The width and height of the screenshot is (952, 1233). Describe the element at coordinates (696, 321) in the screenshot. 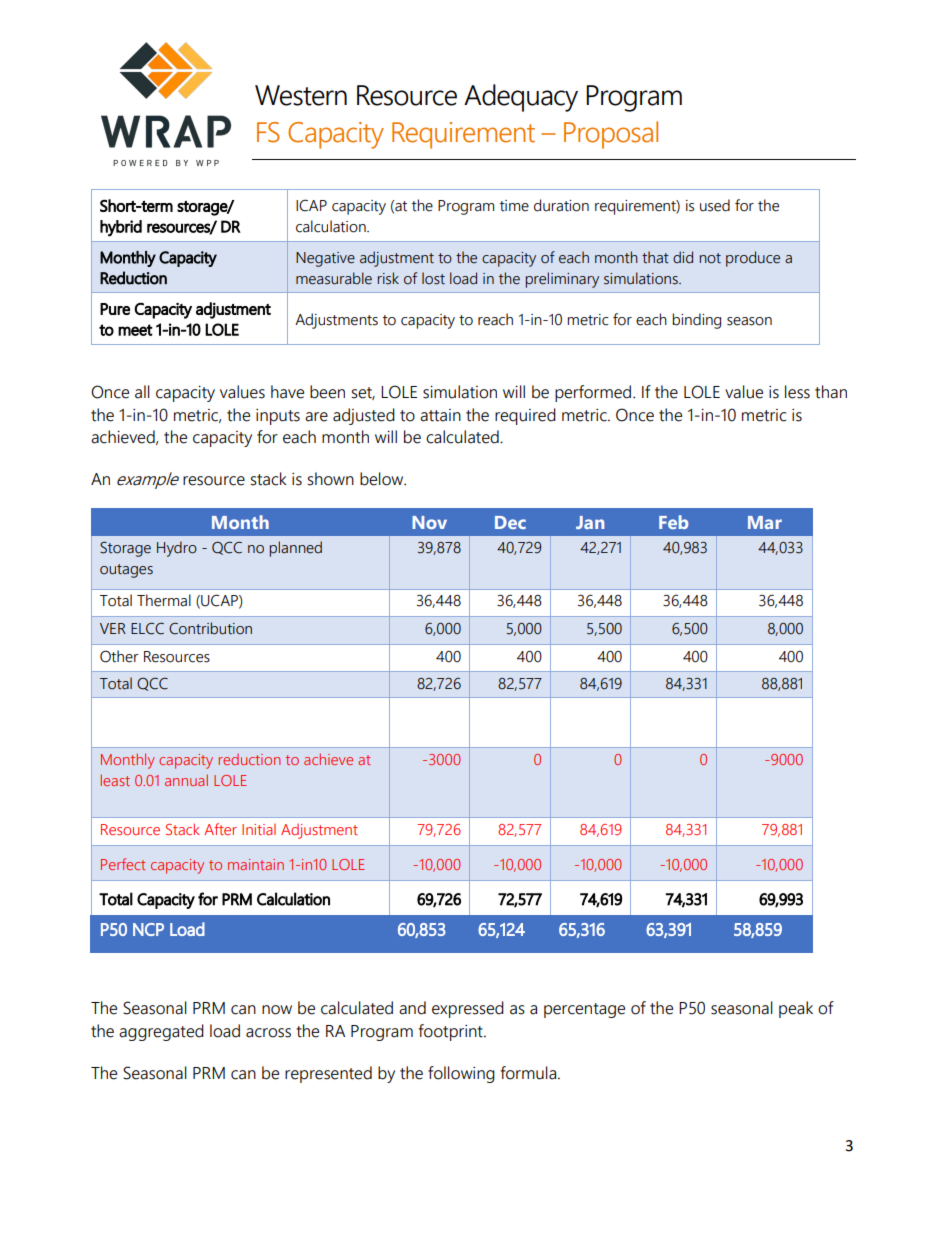

I see `binding` at that location.
